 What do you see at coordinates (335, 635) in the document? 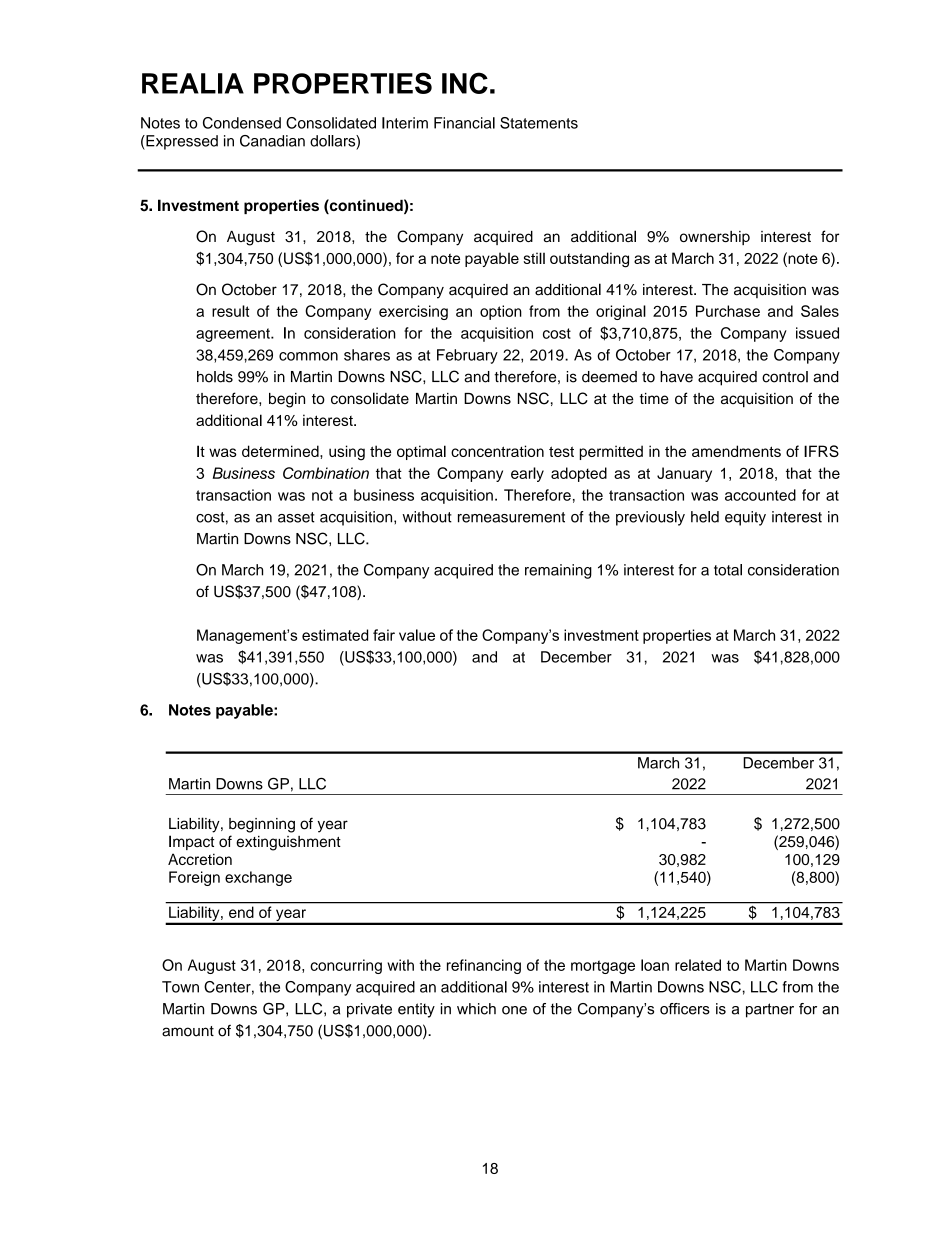
I see `estimated` at bounding box center [335, 635].
